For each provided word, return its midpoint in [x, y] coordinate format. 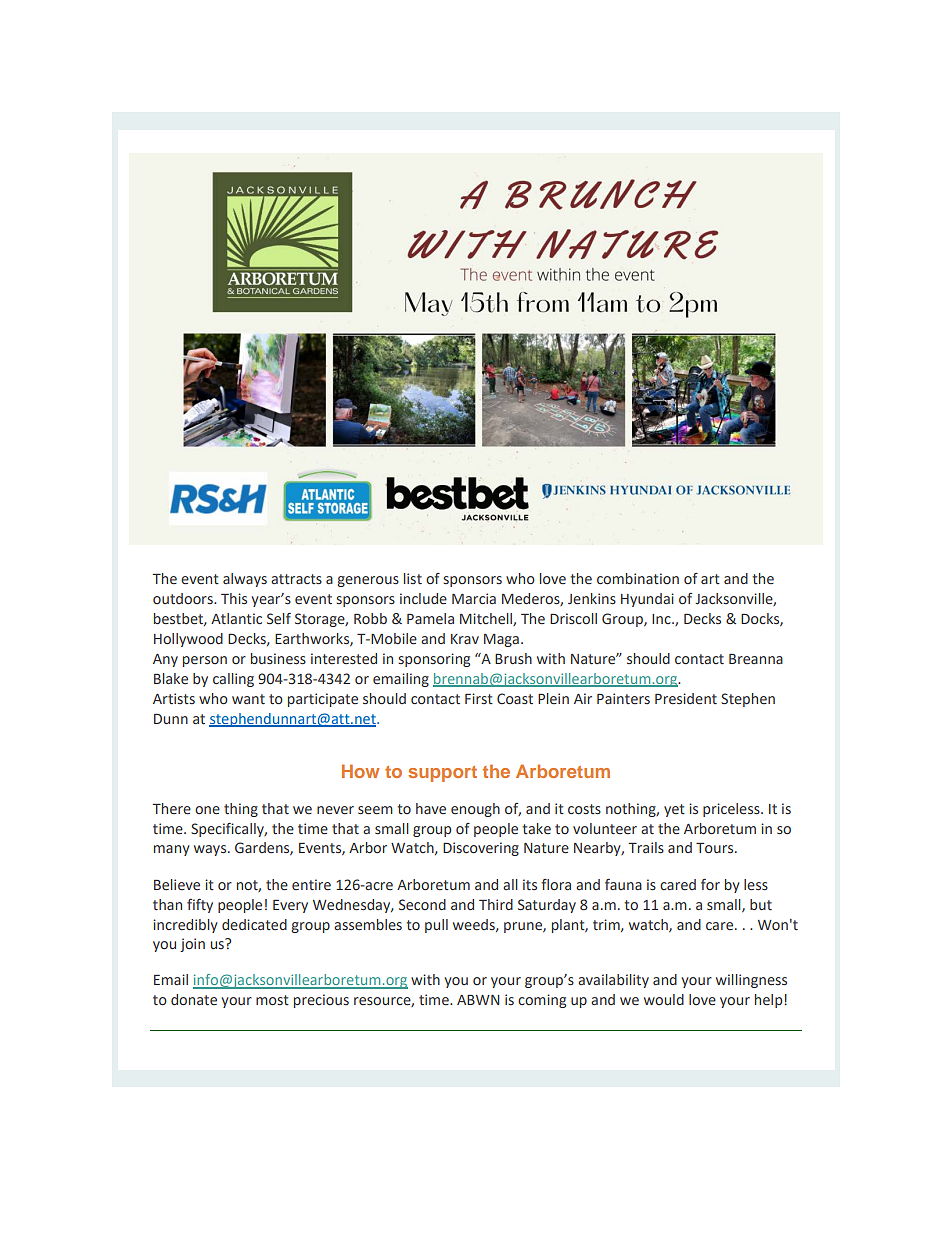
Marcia [474, 598]
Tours [716, 848]
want [248, 699]
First [479, 698]
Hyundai [647, 600]
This [234, 598]
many [172, 850]
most [272, 1000]
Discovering [481, 849]
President [686, 699]
